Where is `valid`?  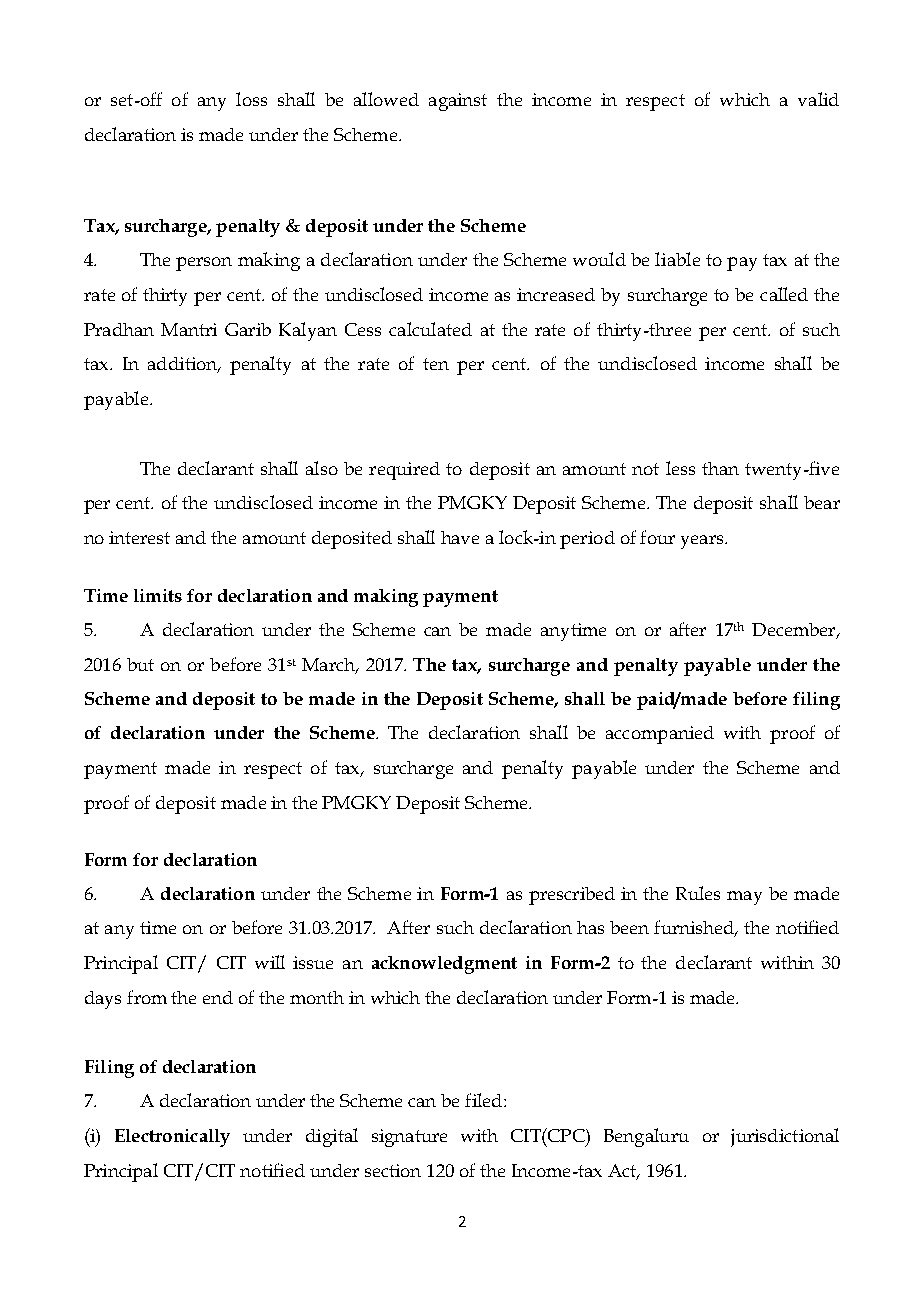 valid is located at coordinates (818, 99).
